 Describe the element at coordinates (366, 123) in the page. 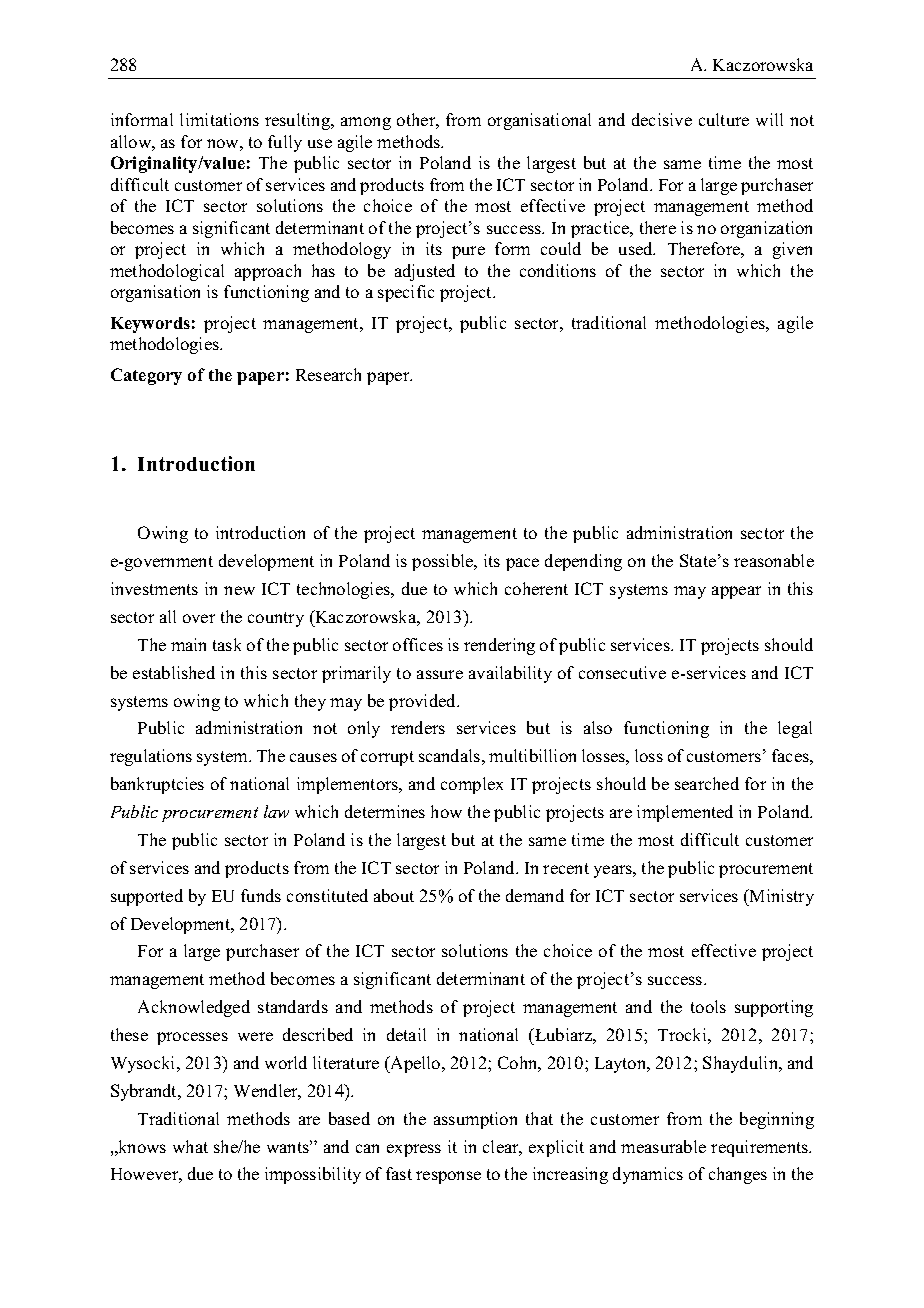

I see `among` at that location.
